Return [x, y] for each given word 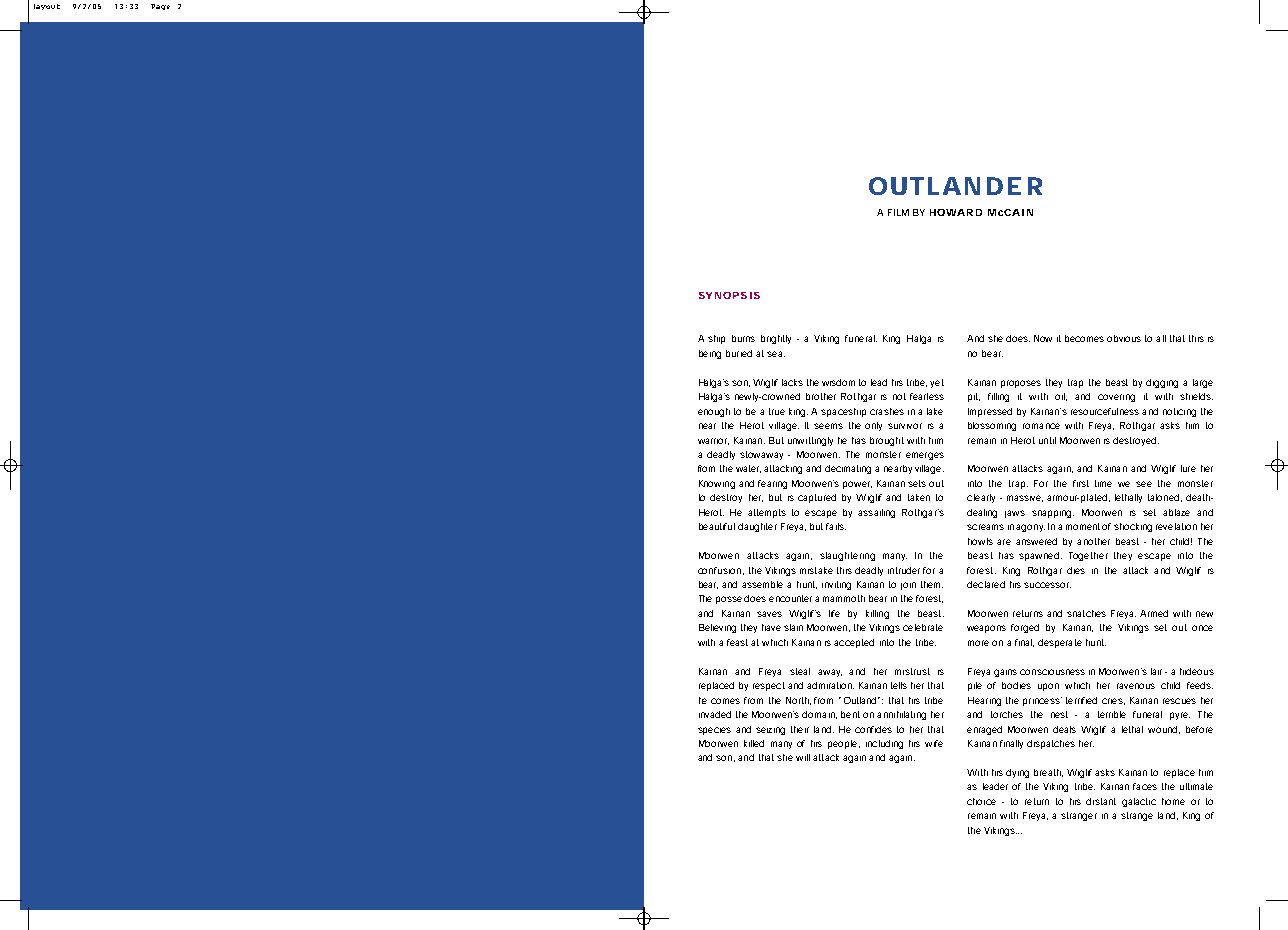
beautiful [717, 526]
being [710, 354]
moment [1083, 526]
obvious [1124, 338]
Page [160, 7]
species [714, 731]
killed [754, 743]
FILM [898, 212]
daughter [757, 527]
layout [47, 7]
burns [743, 338]
